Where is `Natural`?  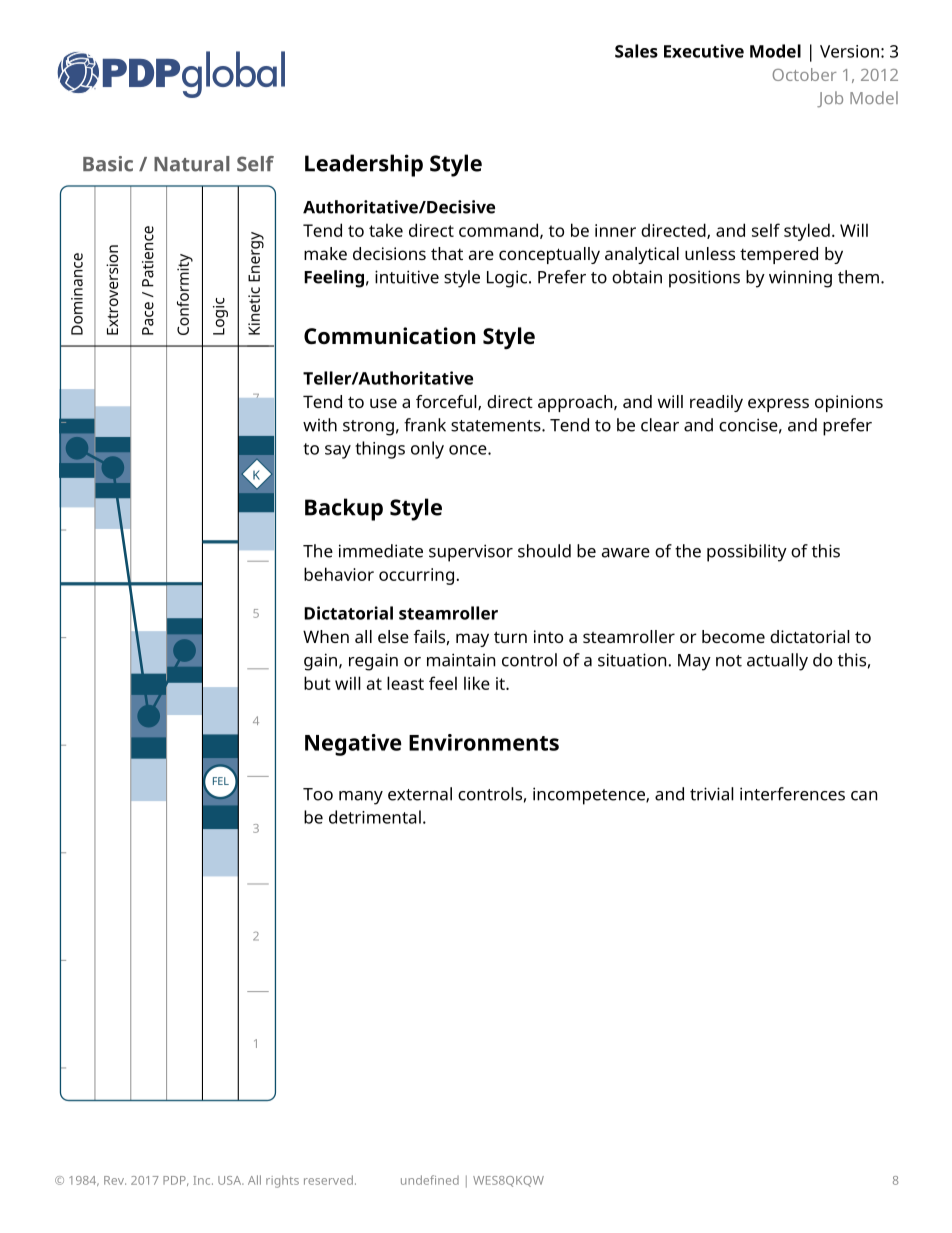
Natural is located at coordinates (192, 164).
